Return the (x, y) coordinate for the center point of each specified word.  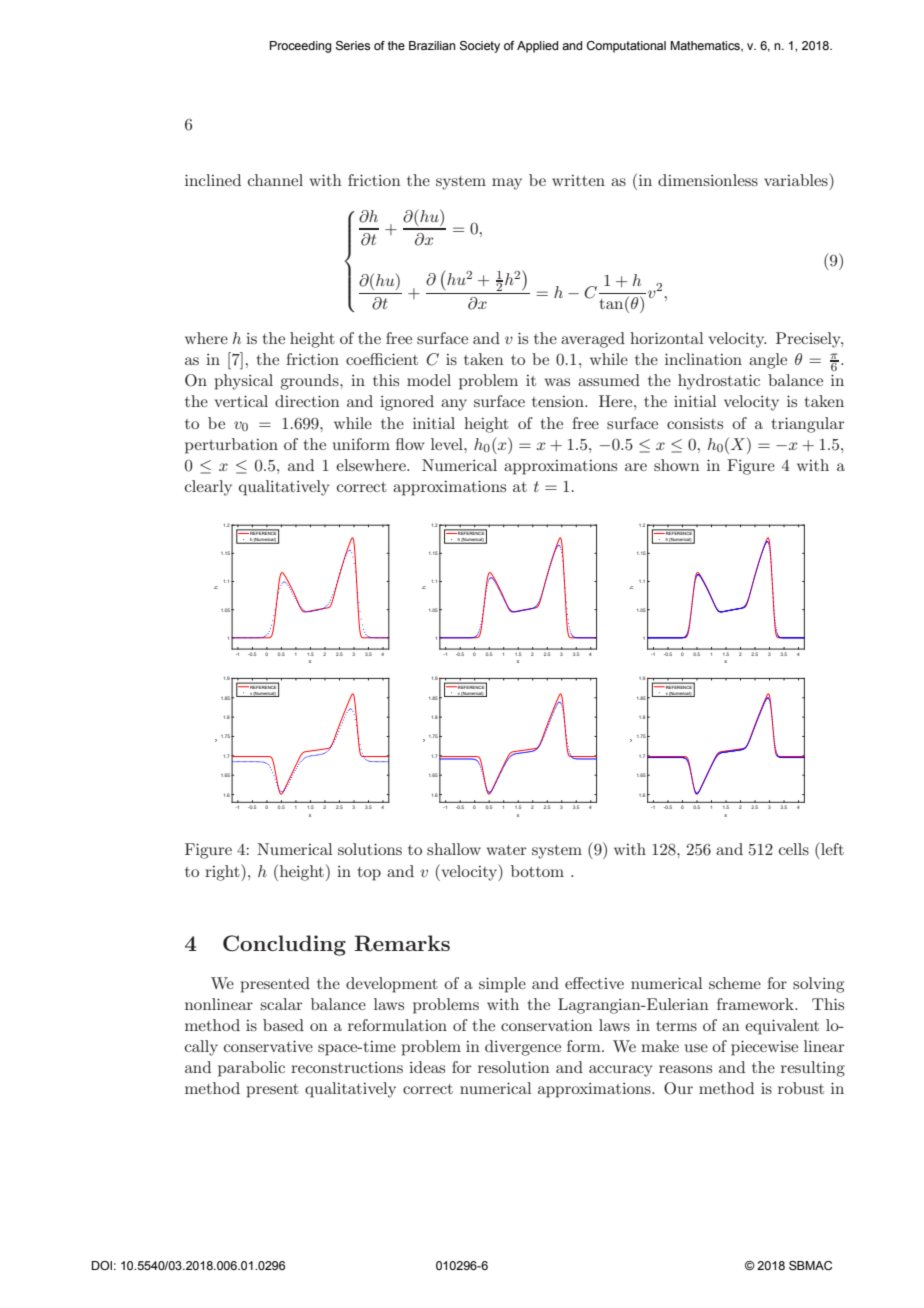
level (448, 444)
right (223, 872)
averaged (593, 340)
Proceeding (301, 47)
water (507, 850)
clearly (208, 488)
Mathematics (706, 46)
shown (677, 465)
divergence (523, 1048)
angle (768, 361)
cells (794, 849)
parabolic (251, 1069)
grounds (310, 382)
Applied (537, 47)
